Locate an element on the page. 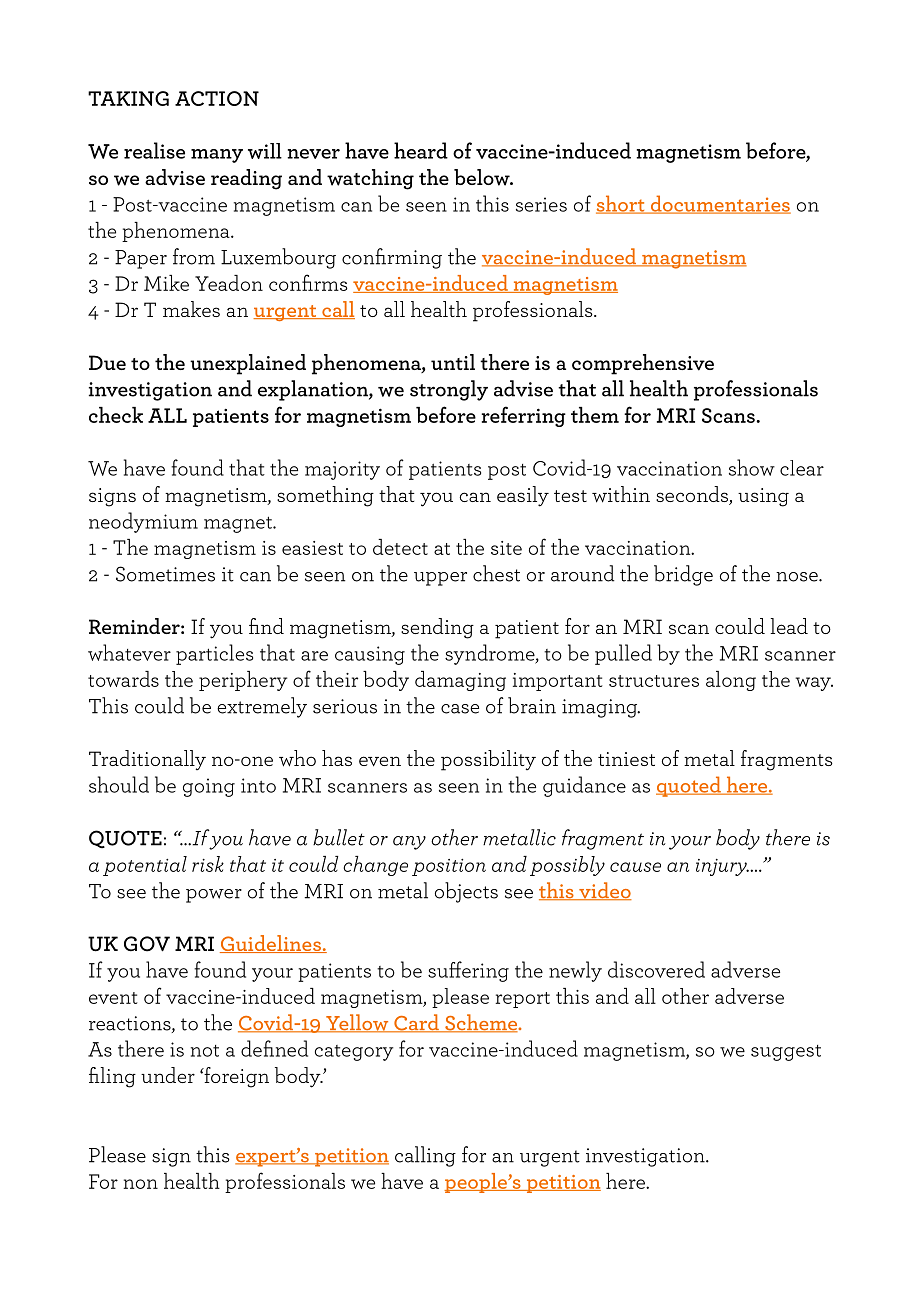 The width and height of the document is (924, 1308). category is located at coordinates (354, 1053).
